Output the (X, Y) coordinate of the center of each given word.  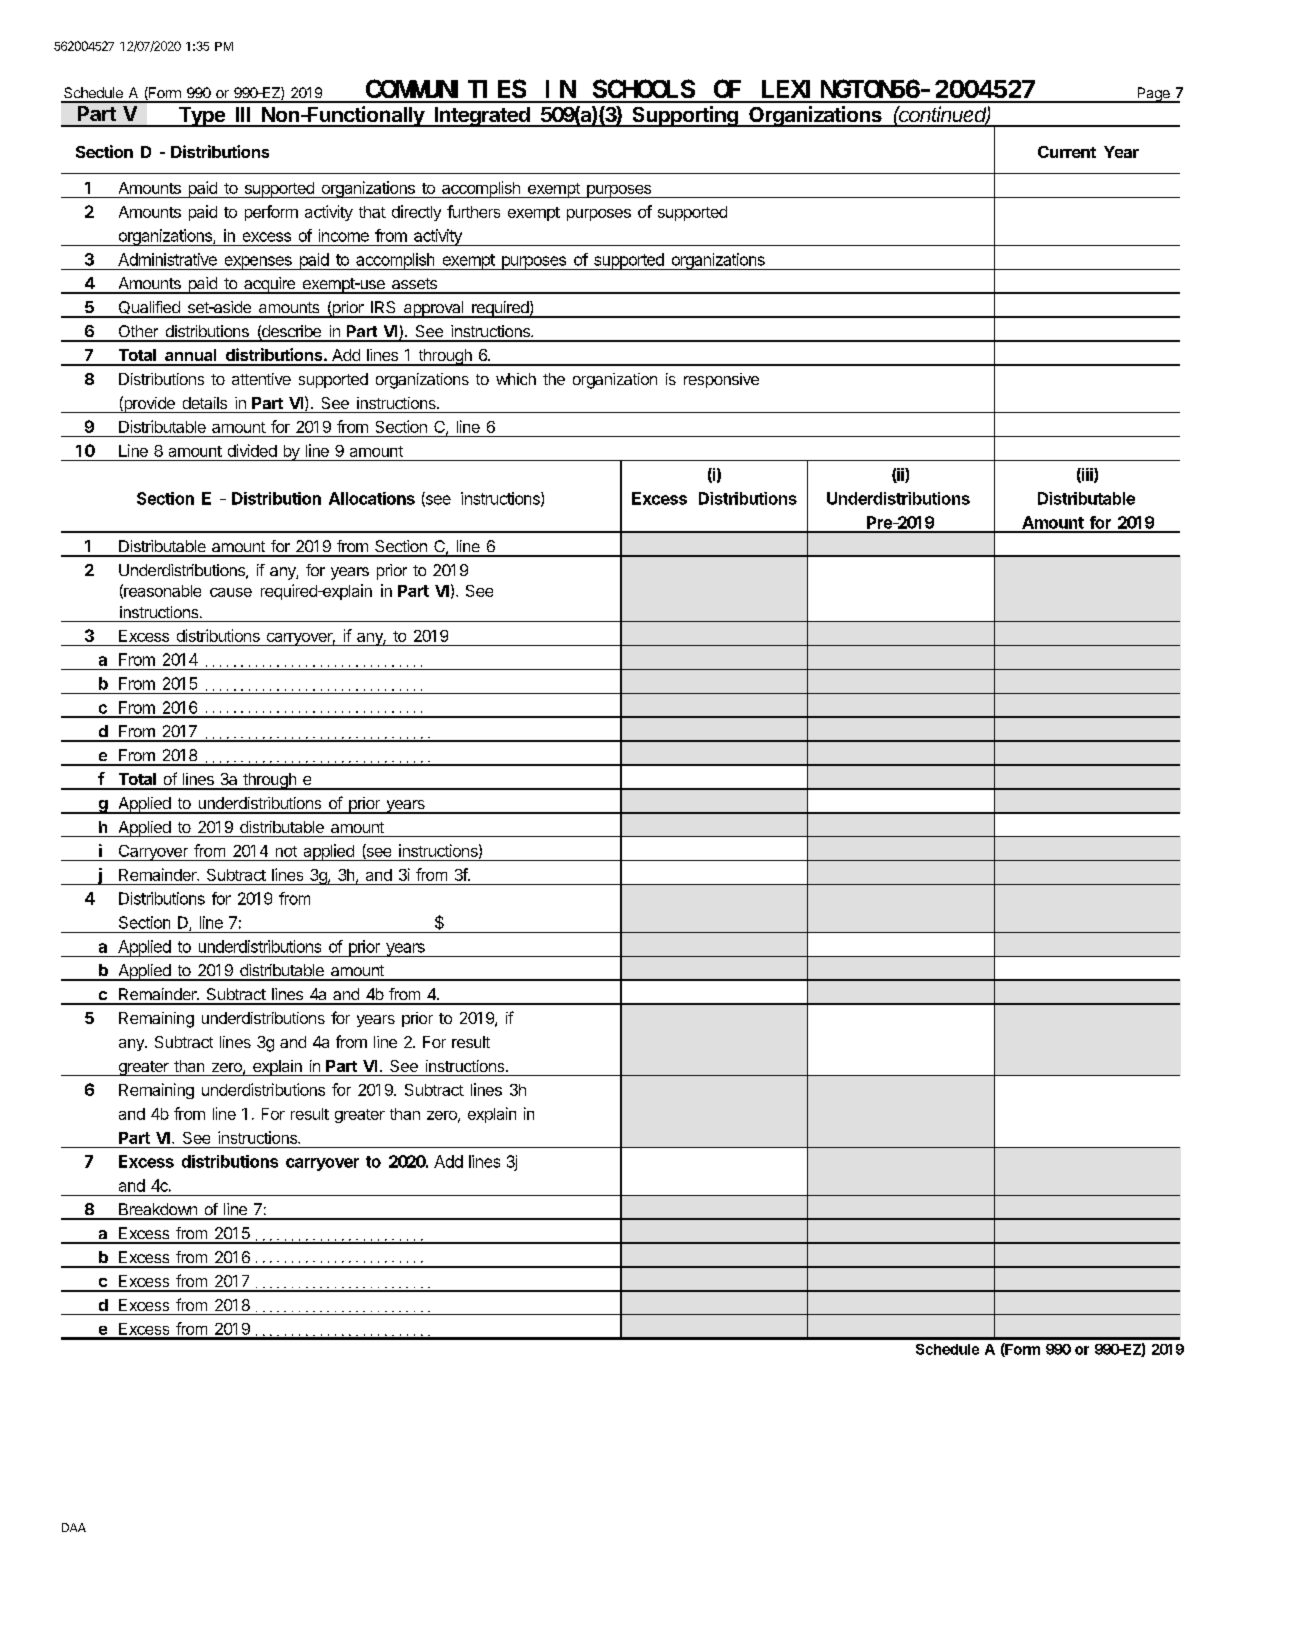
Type (201, 117)
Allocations (372, 498)
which (516, 379)
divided (252, 450)
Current (1067, 152)
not (286, 851)
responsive (721, 380)
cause (231, 592)
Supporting (685, 116)
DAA (74, 1527)
